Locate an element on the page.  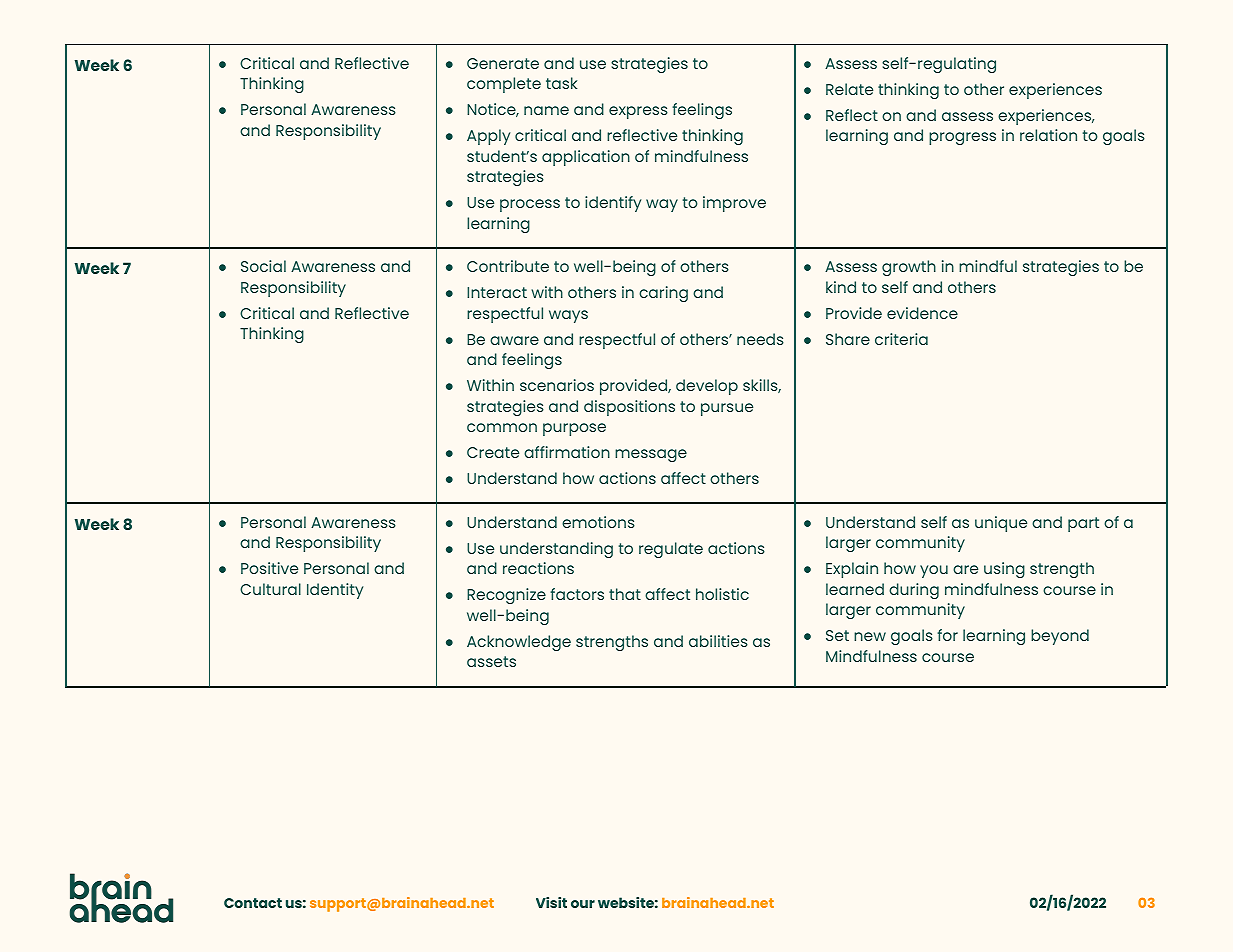
criteria is located at coordinates (901, 339).
